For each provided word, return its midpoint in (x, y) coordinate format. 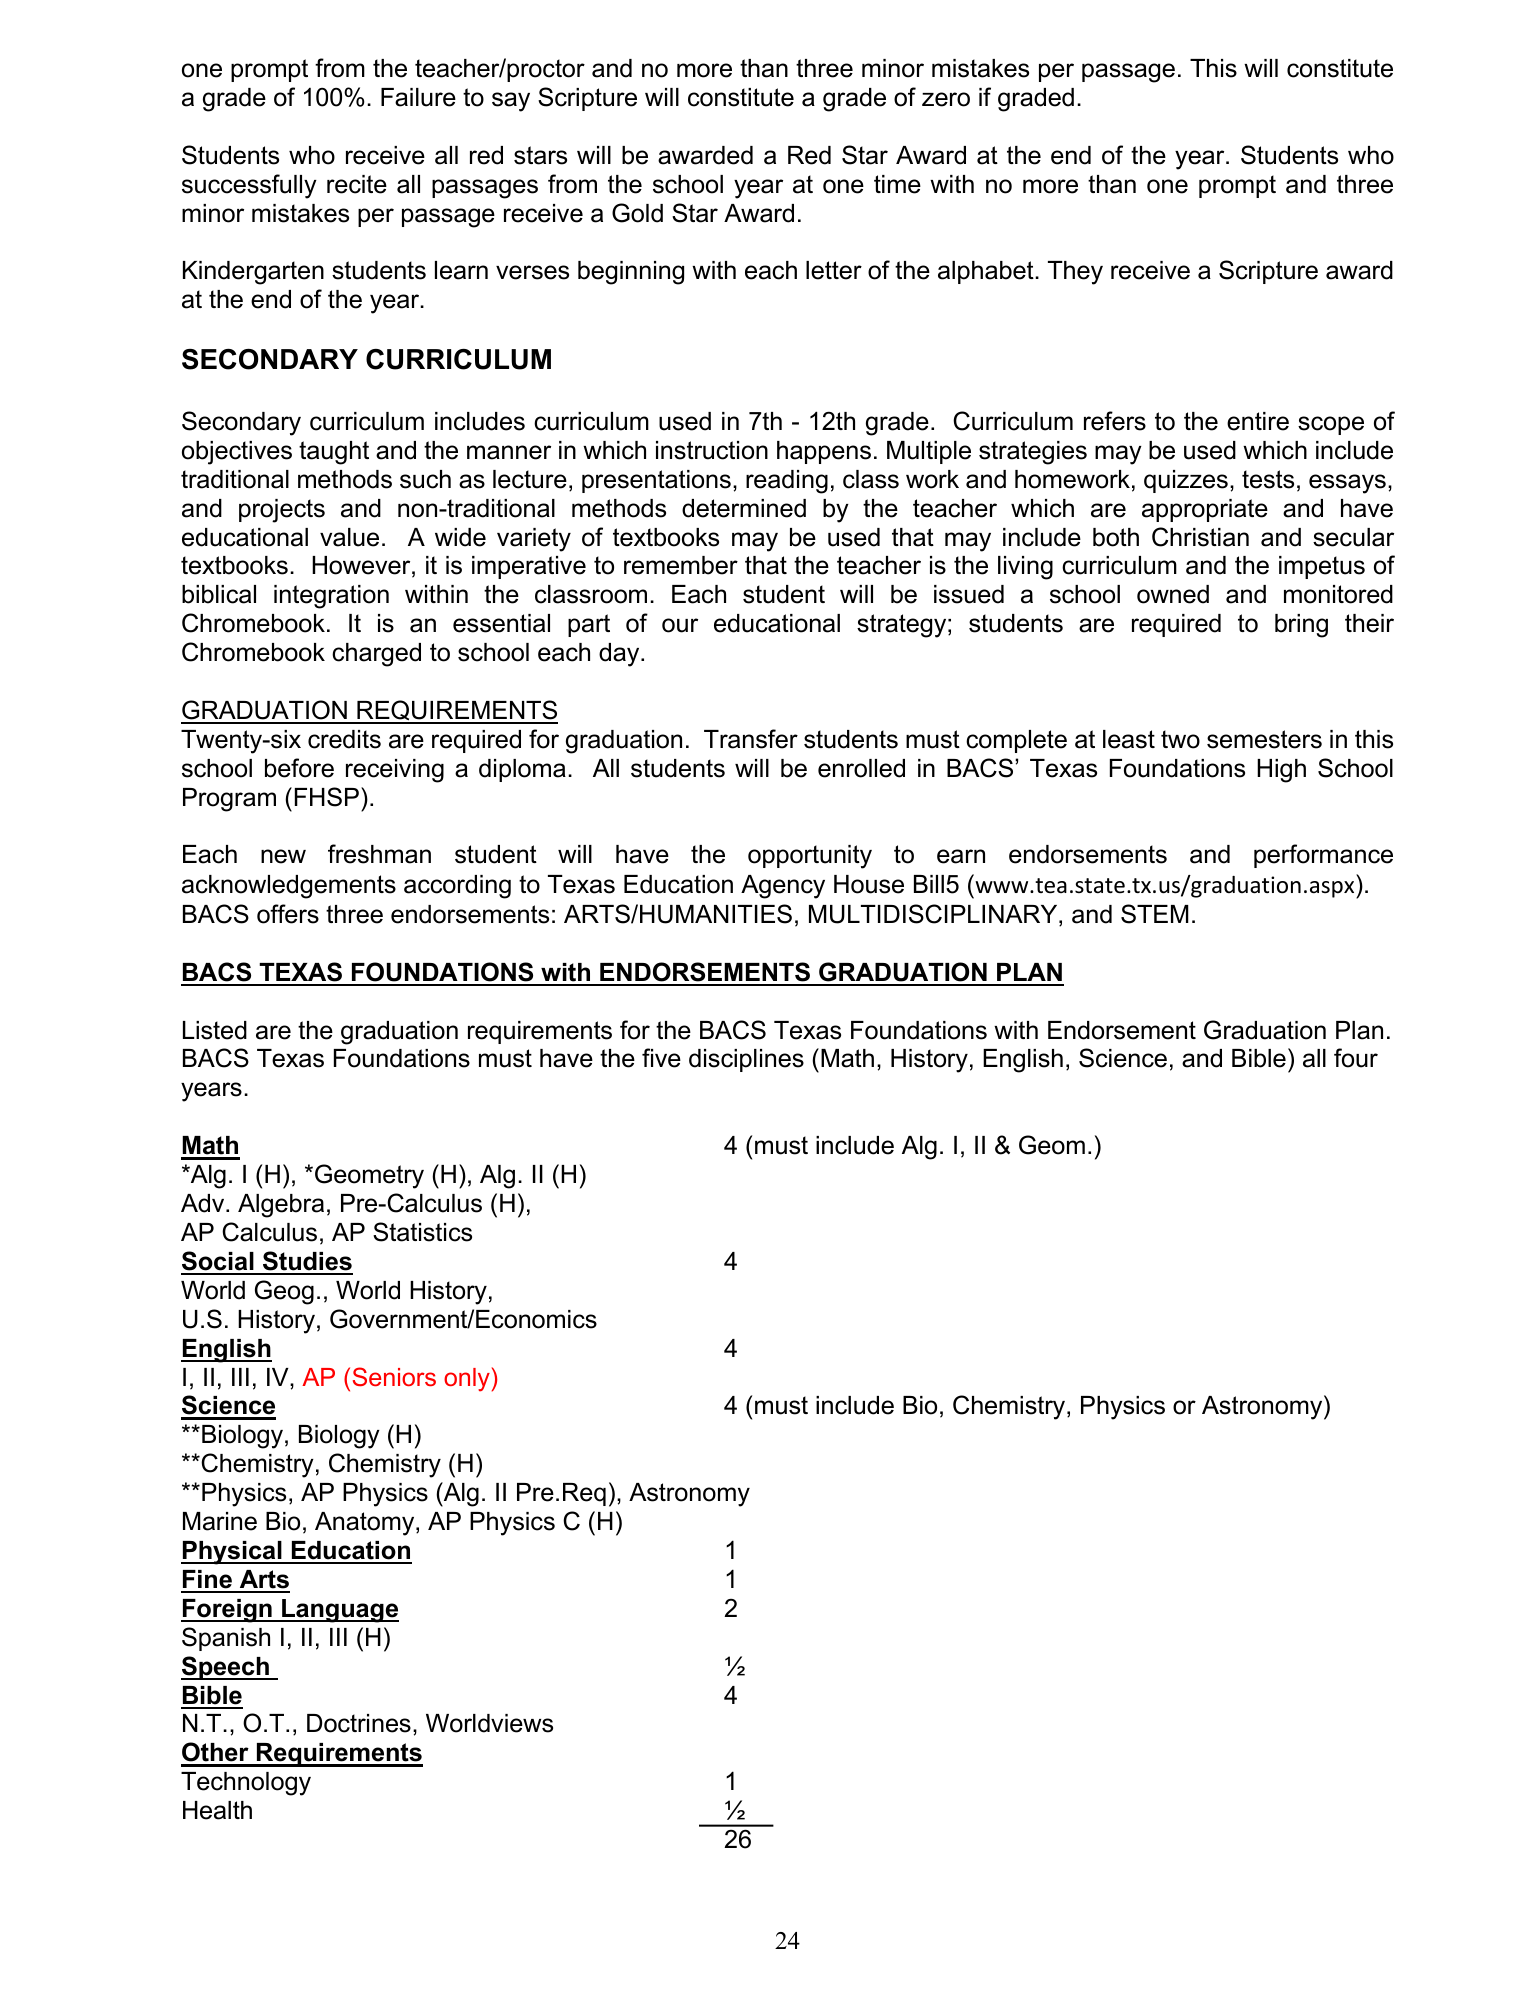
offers (288, 914)
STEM (1155, 914)
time (897, 184)
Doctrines (359, 1723)
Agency (783, 887)
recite (357, 184)
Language (339, 1611)
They (1075, 273)
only (467, 1380)
